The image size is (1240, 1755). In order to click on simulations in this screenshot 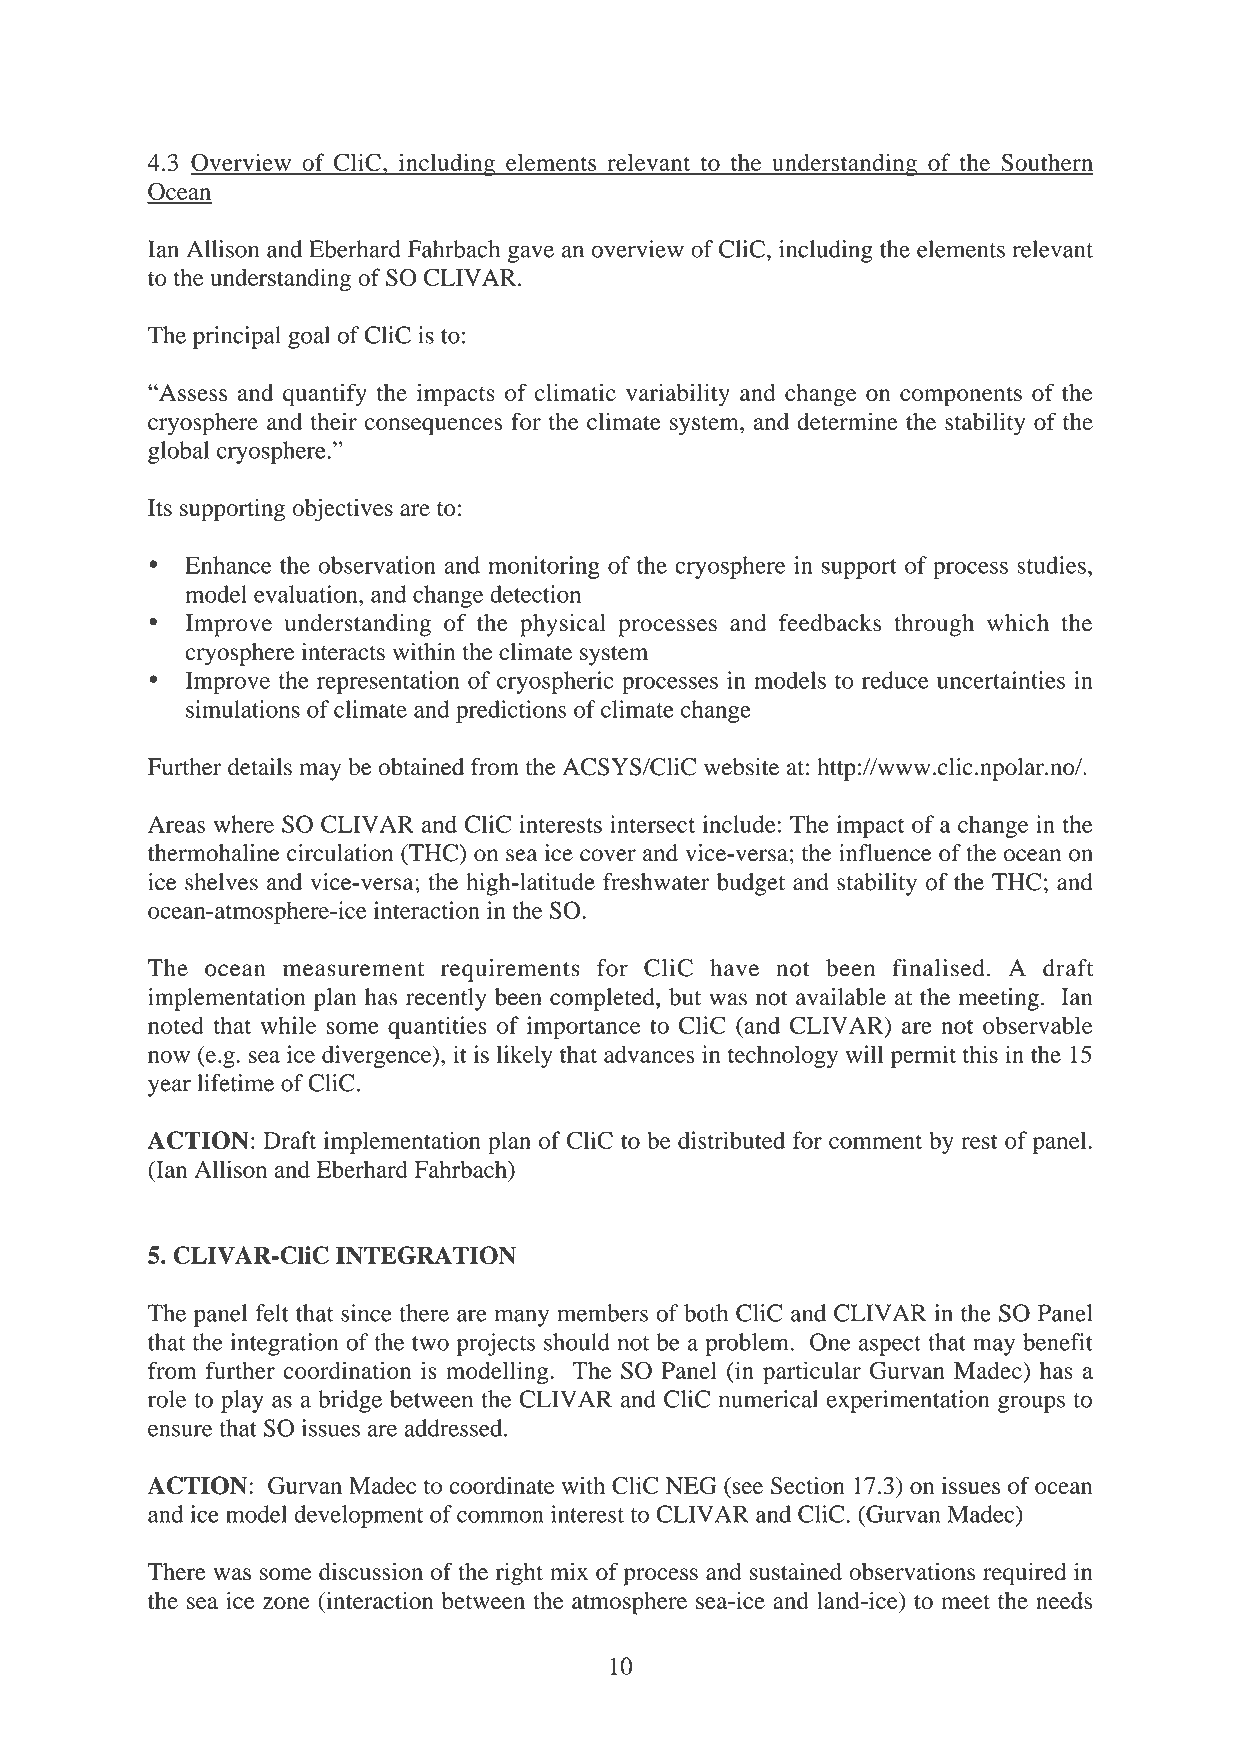, I will do `click(243, 709)`.
